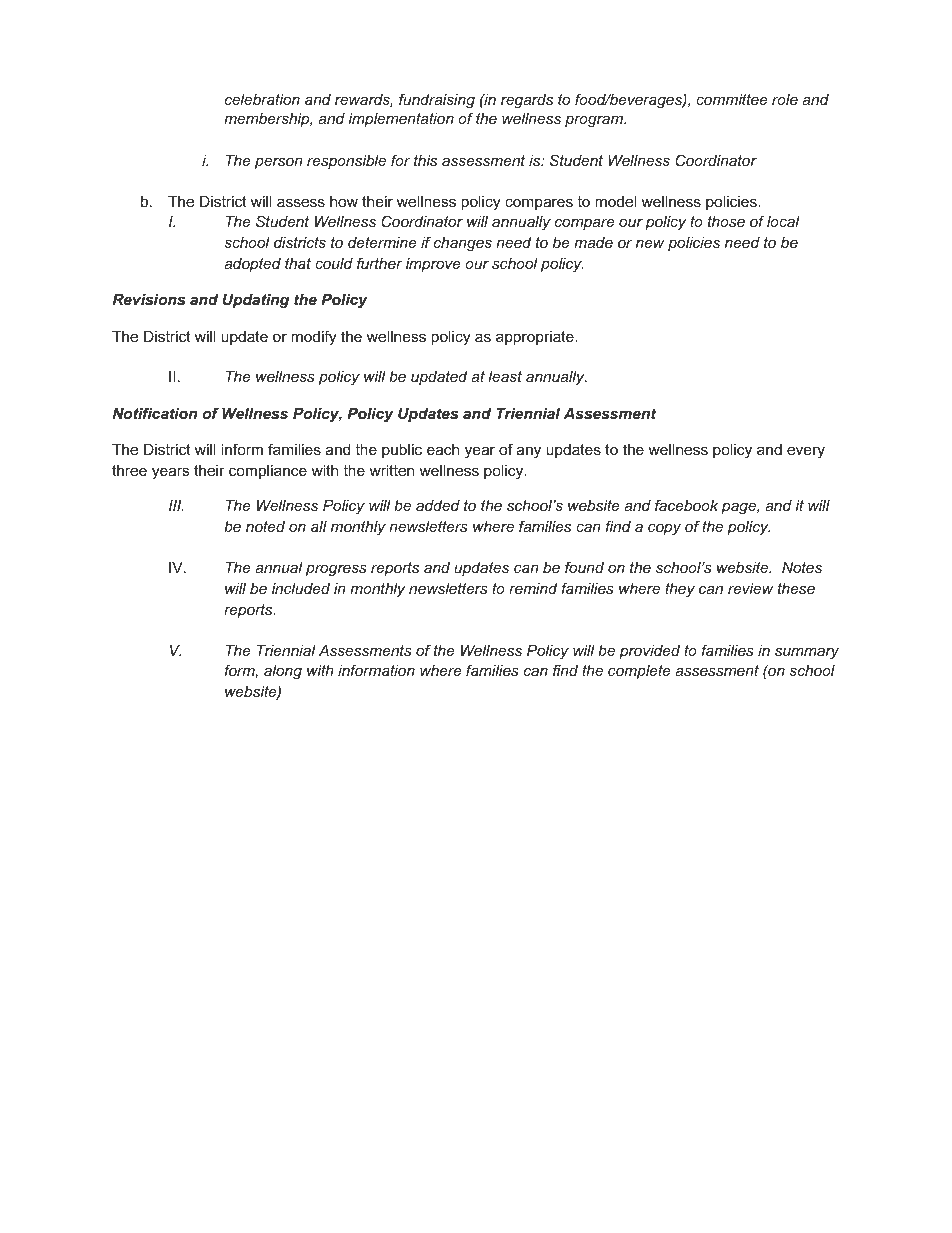 This document has width=952, height=1233. I want to click on Notification, so click(154, 413).
